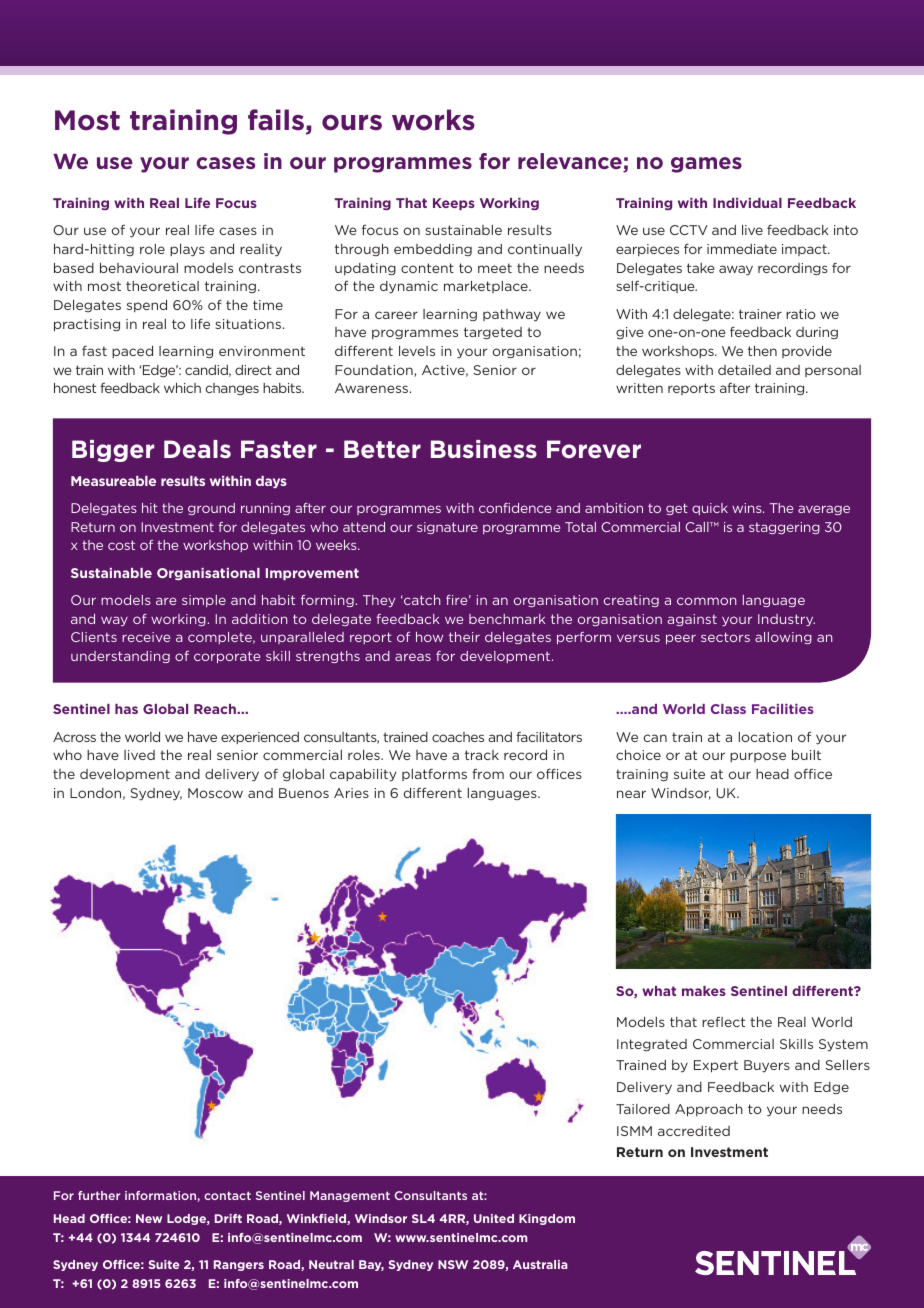 The image size is (924, 1308). I want to click on Keeps, so click(454, 204).
